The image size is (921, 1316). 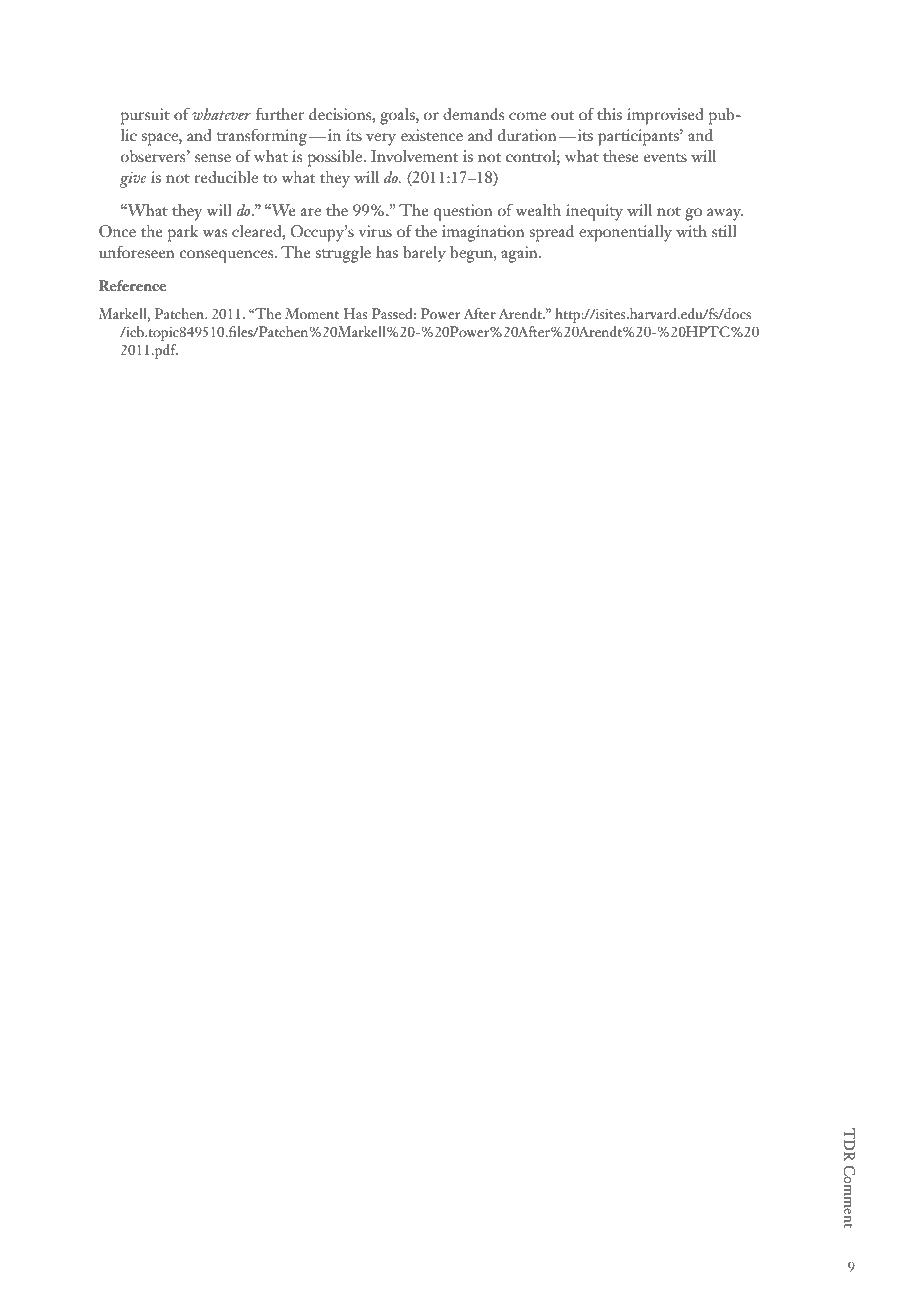 What do you see at coordinates (228, 256) in the page?
I see `consequences` at bounding box center [228, 256].
